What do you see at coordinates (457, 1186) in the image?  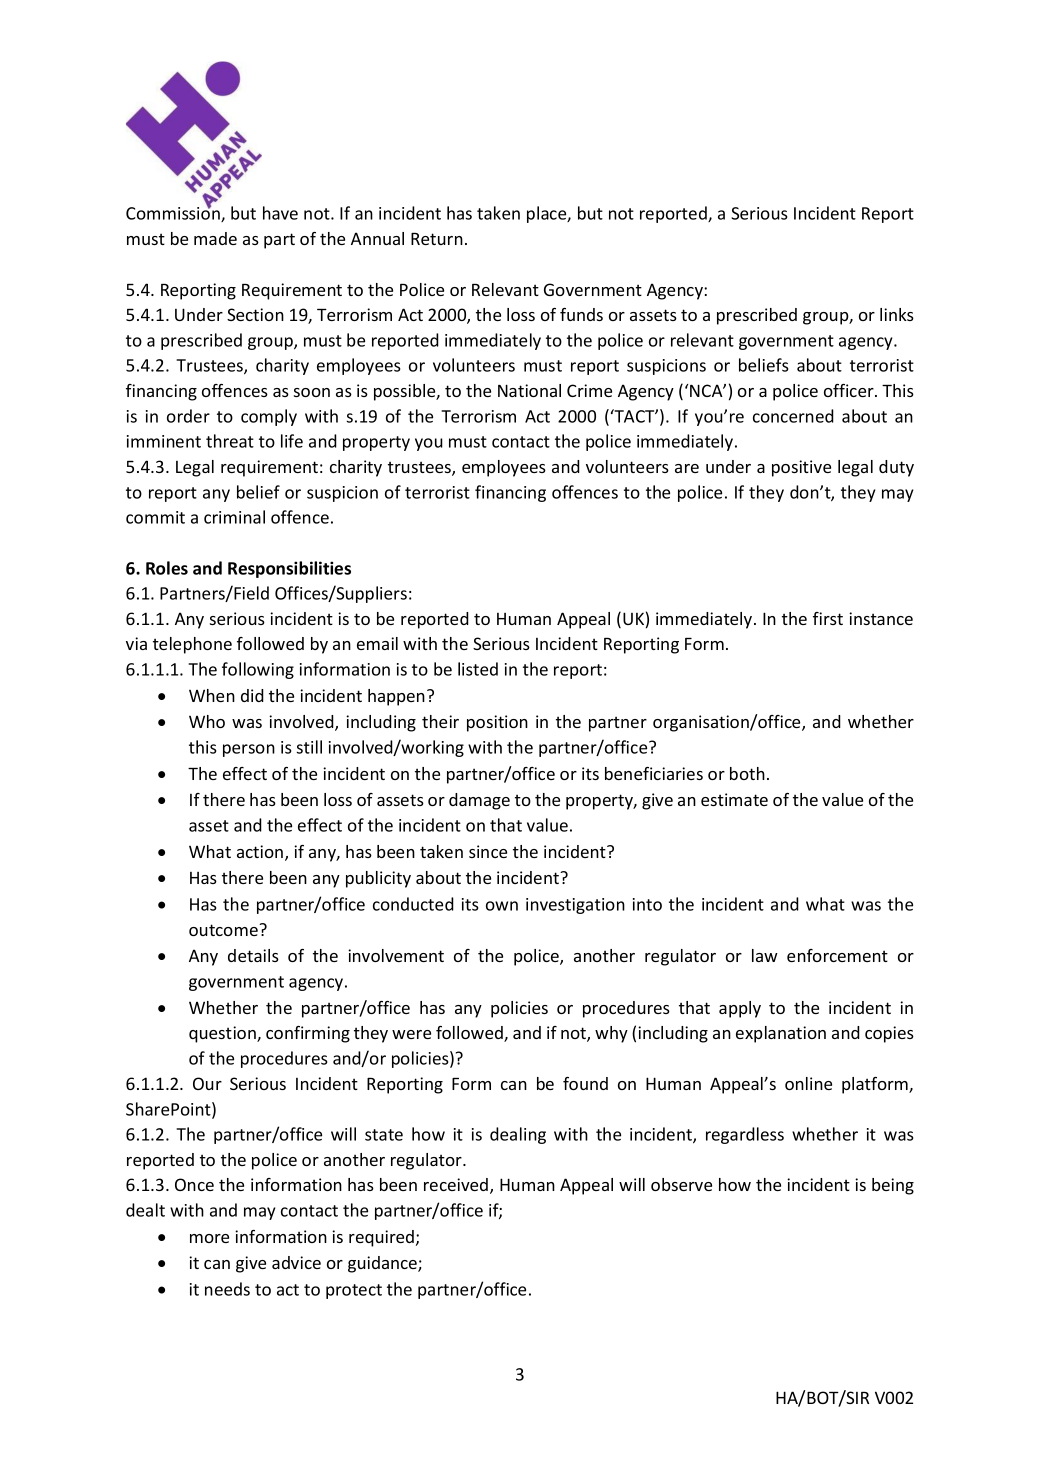 I see `received` at bounding box center [457, 1186].
